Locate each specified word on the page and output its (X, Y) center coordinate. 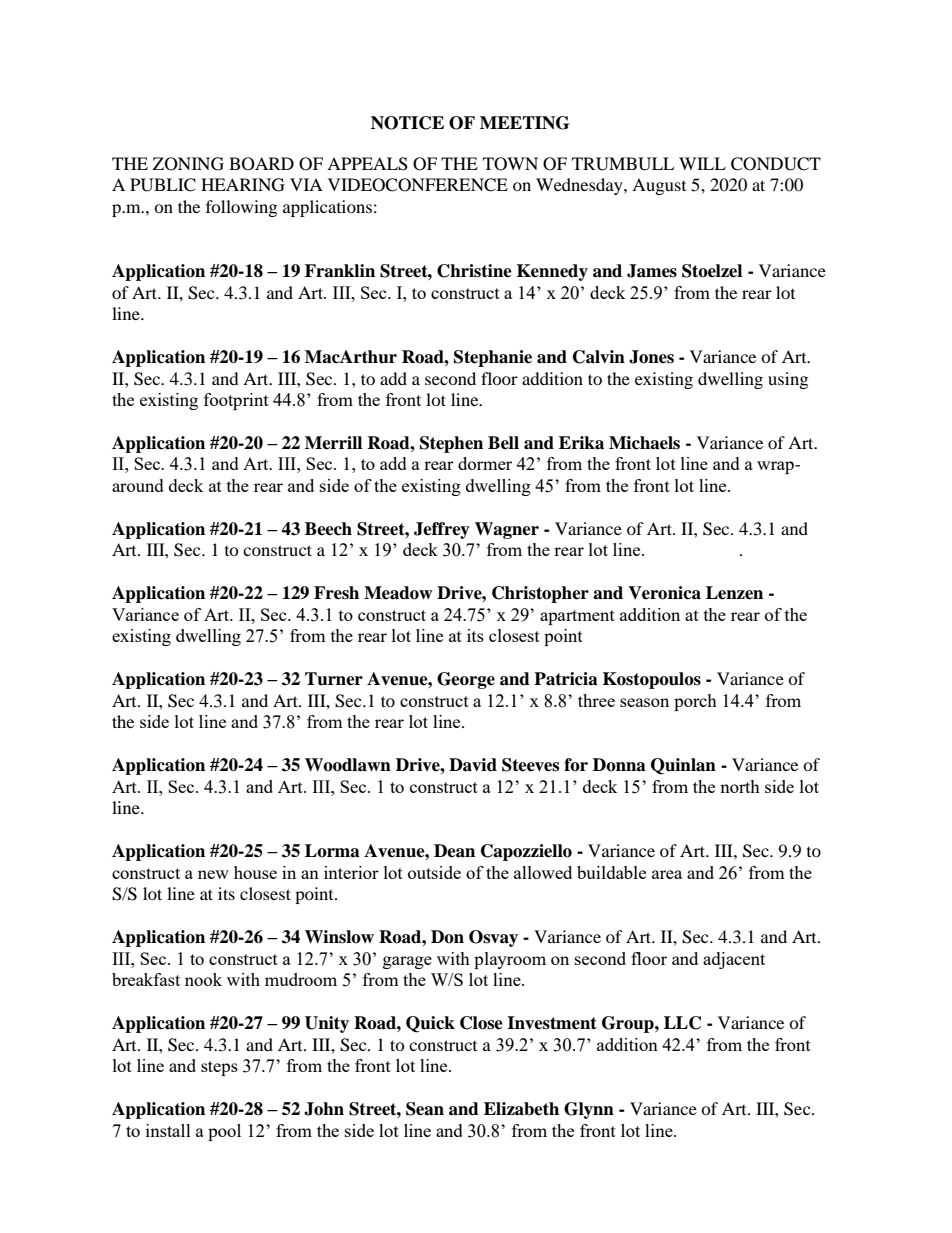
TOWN (510, 164)
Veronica (664, 593)
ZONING (188, 164)
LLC (682, 1023)
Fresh (336, 593)
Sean (425, 1109)
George (466, 680)
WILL (702, 163)
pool (224, 1132)
